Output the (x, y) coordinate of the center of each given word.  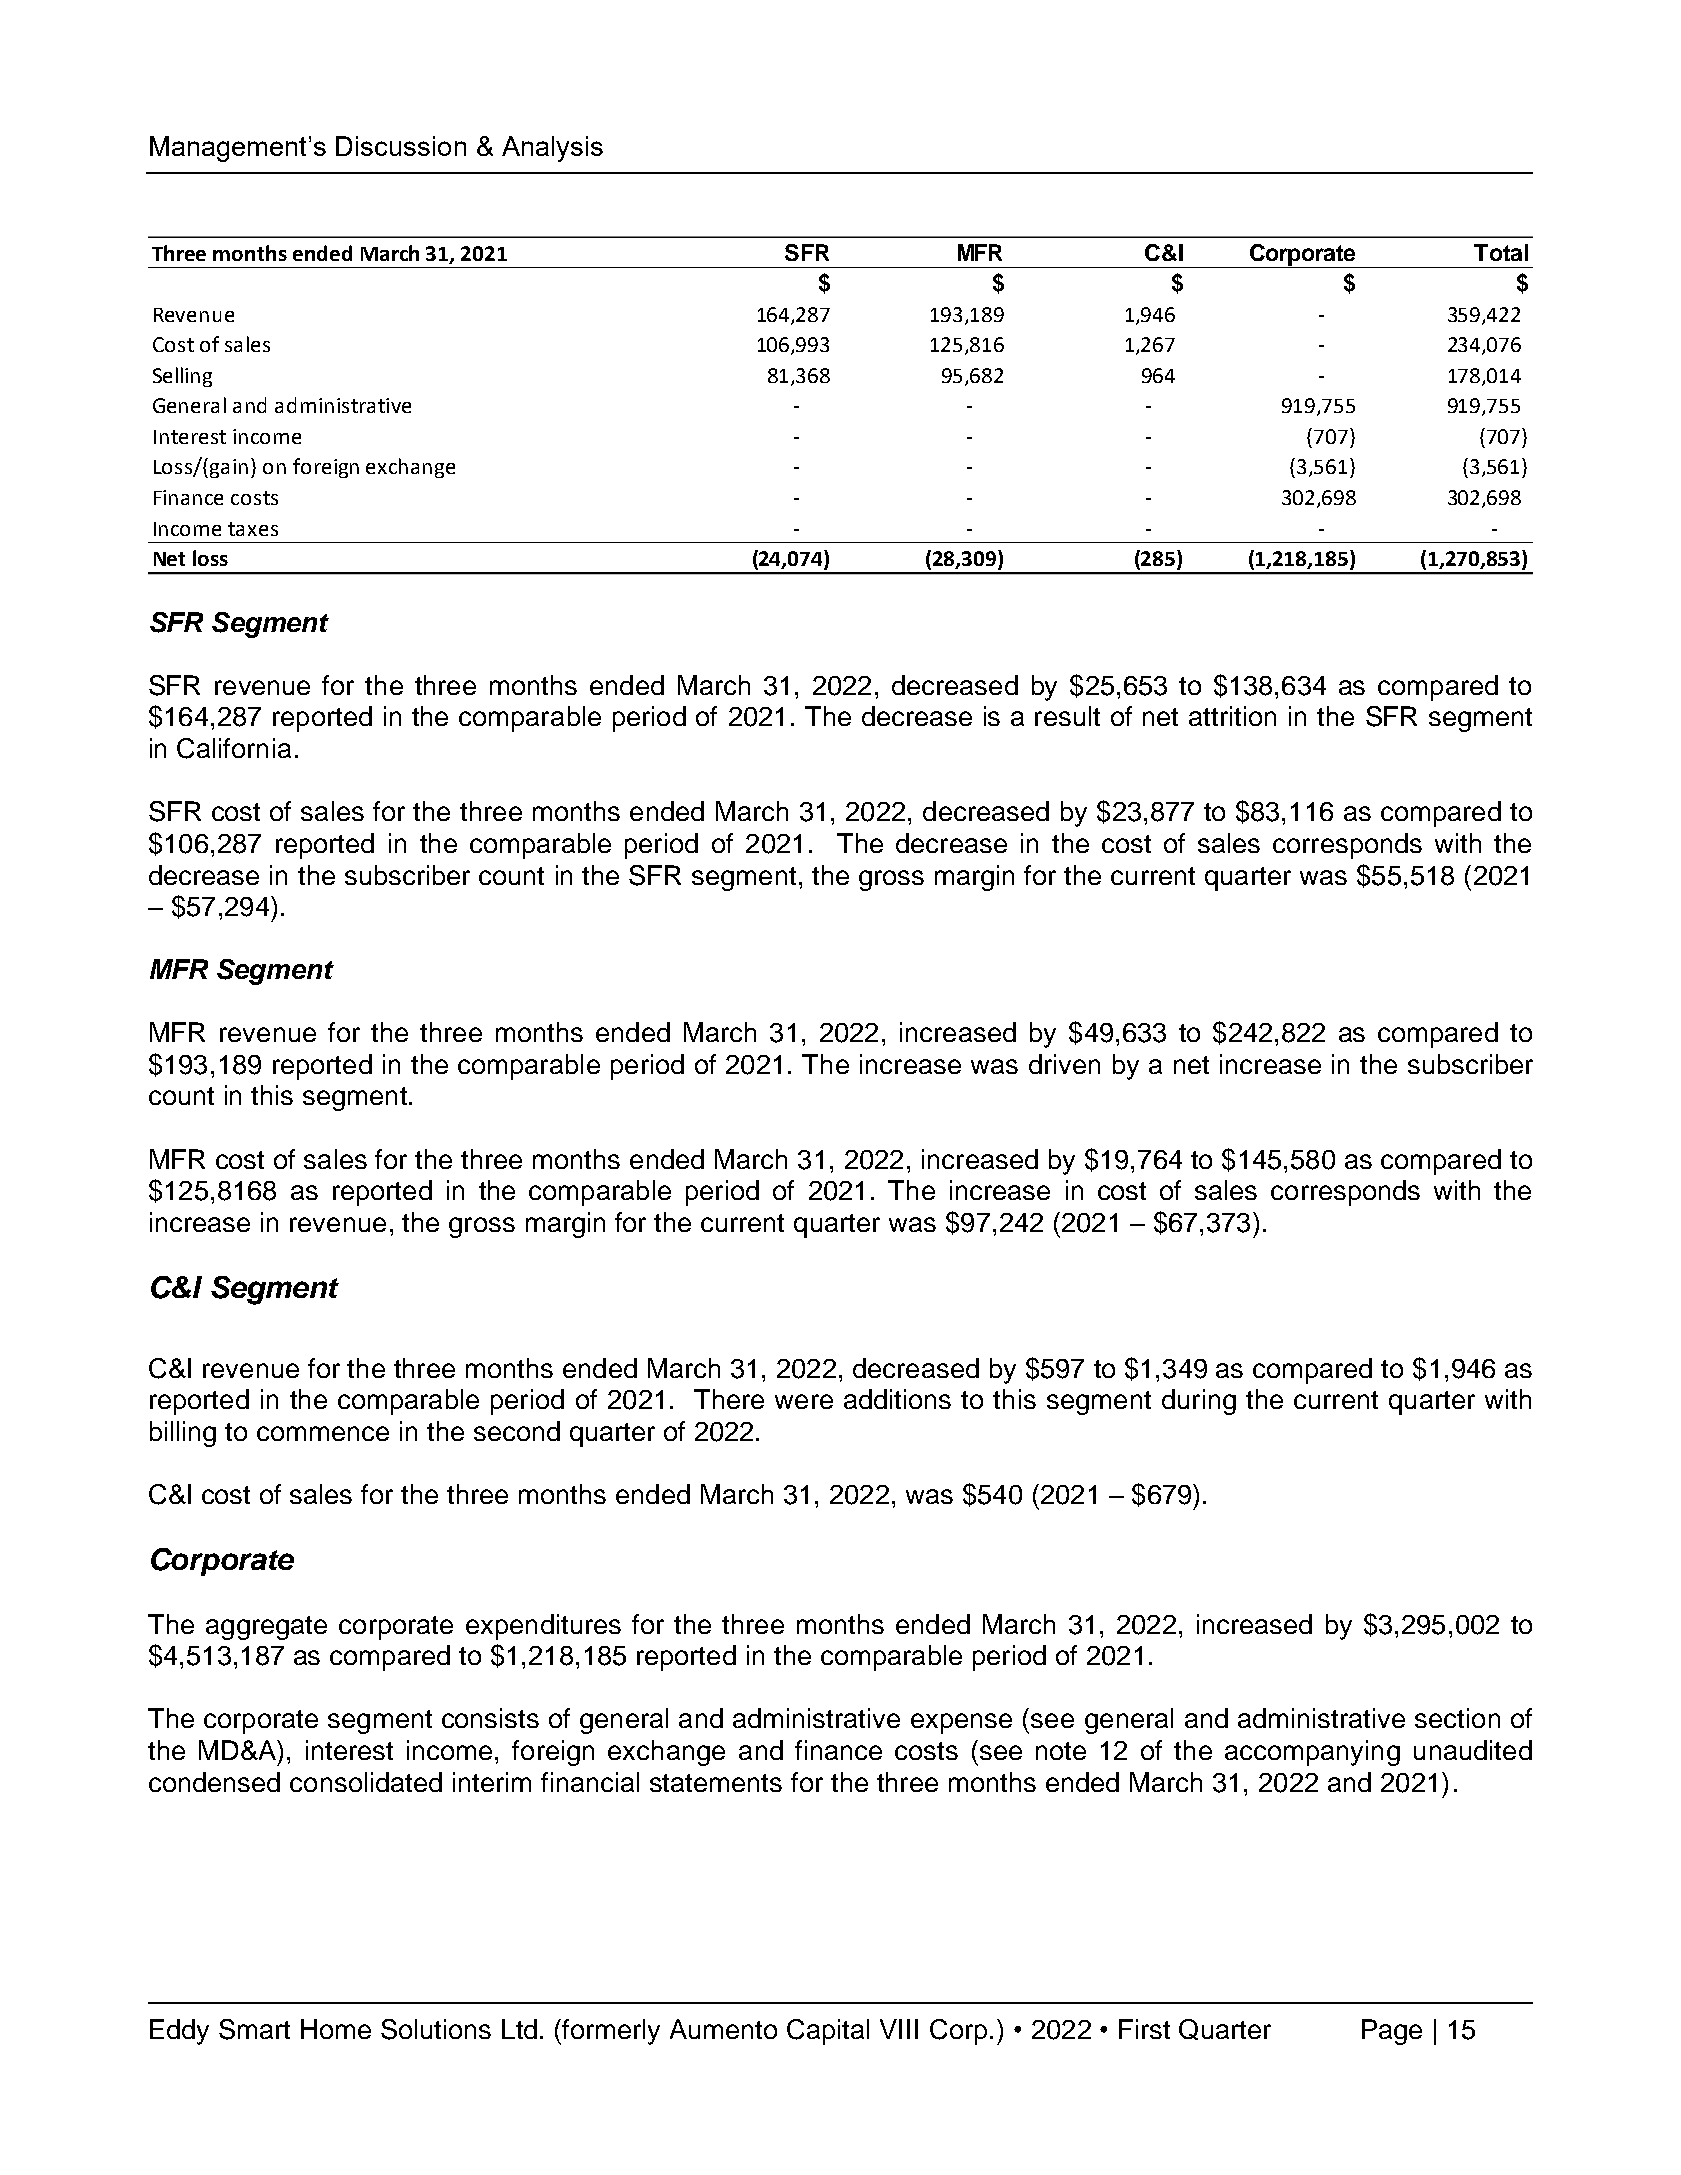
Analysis (552, 149)
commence (323, 1433)
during (1199, 1402)
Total (1501, 252)
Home (336, 2029)
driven (1064, 1064)
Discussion (401, 146)
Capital (828, 2032)
